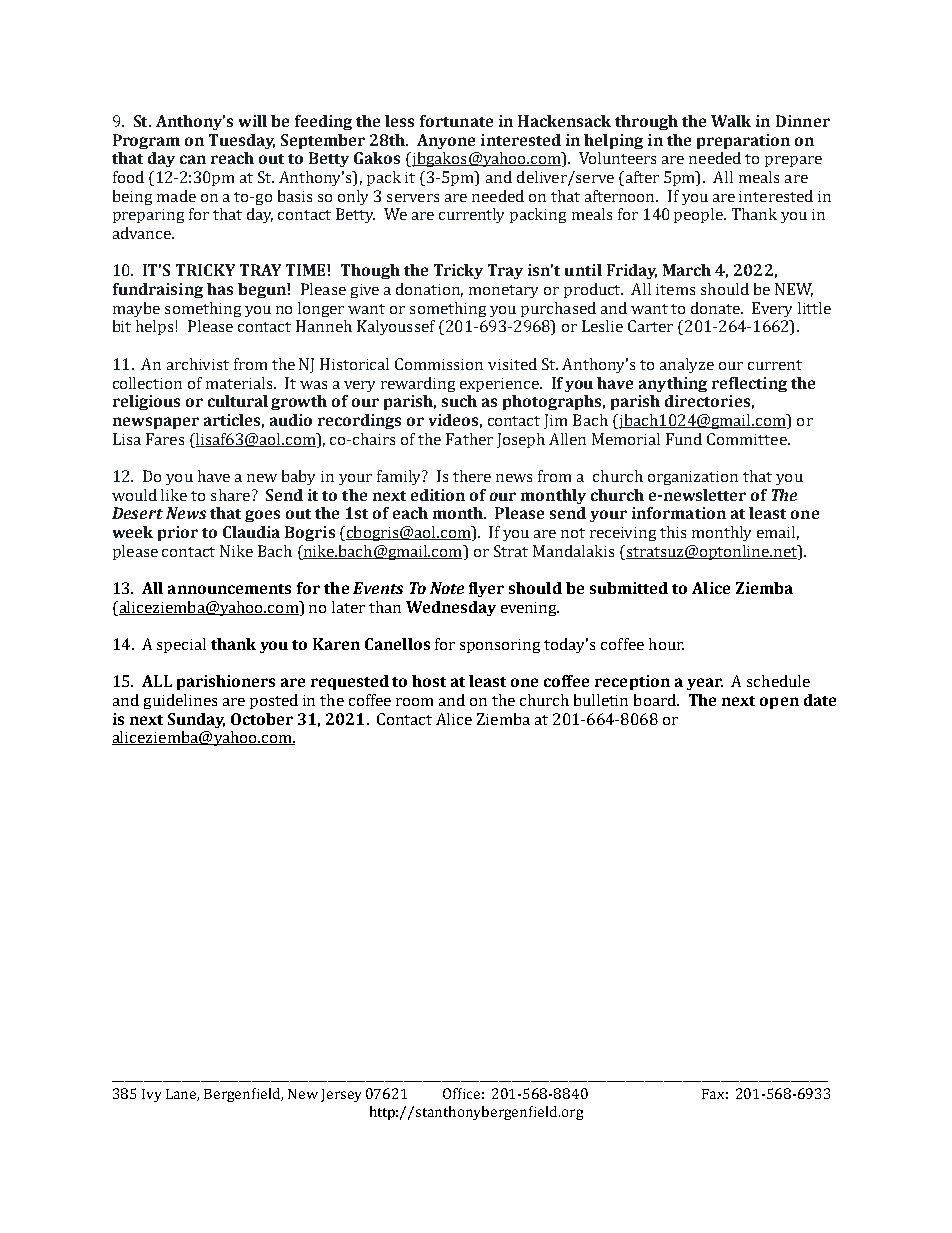  Describe the element at coordinates (196, 720) in the screenshot. I see `Sunday` at that location.
